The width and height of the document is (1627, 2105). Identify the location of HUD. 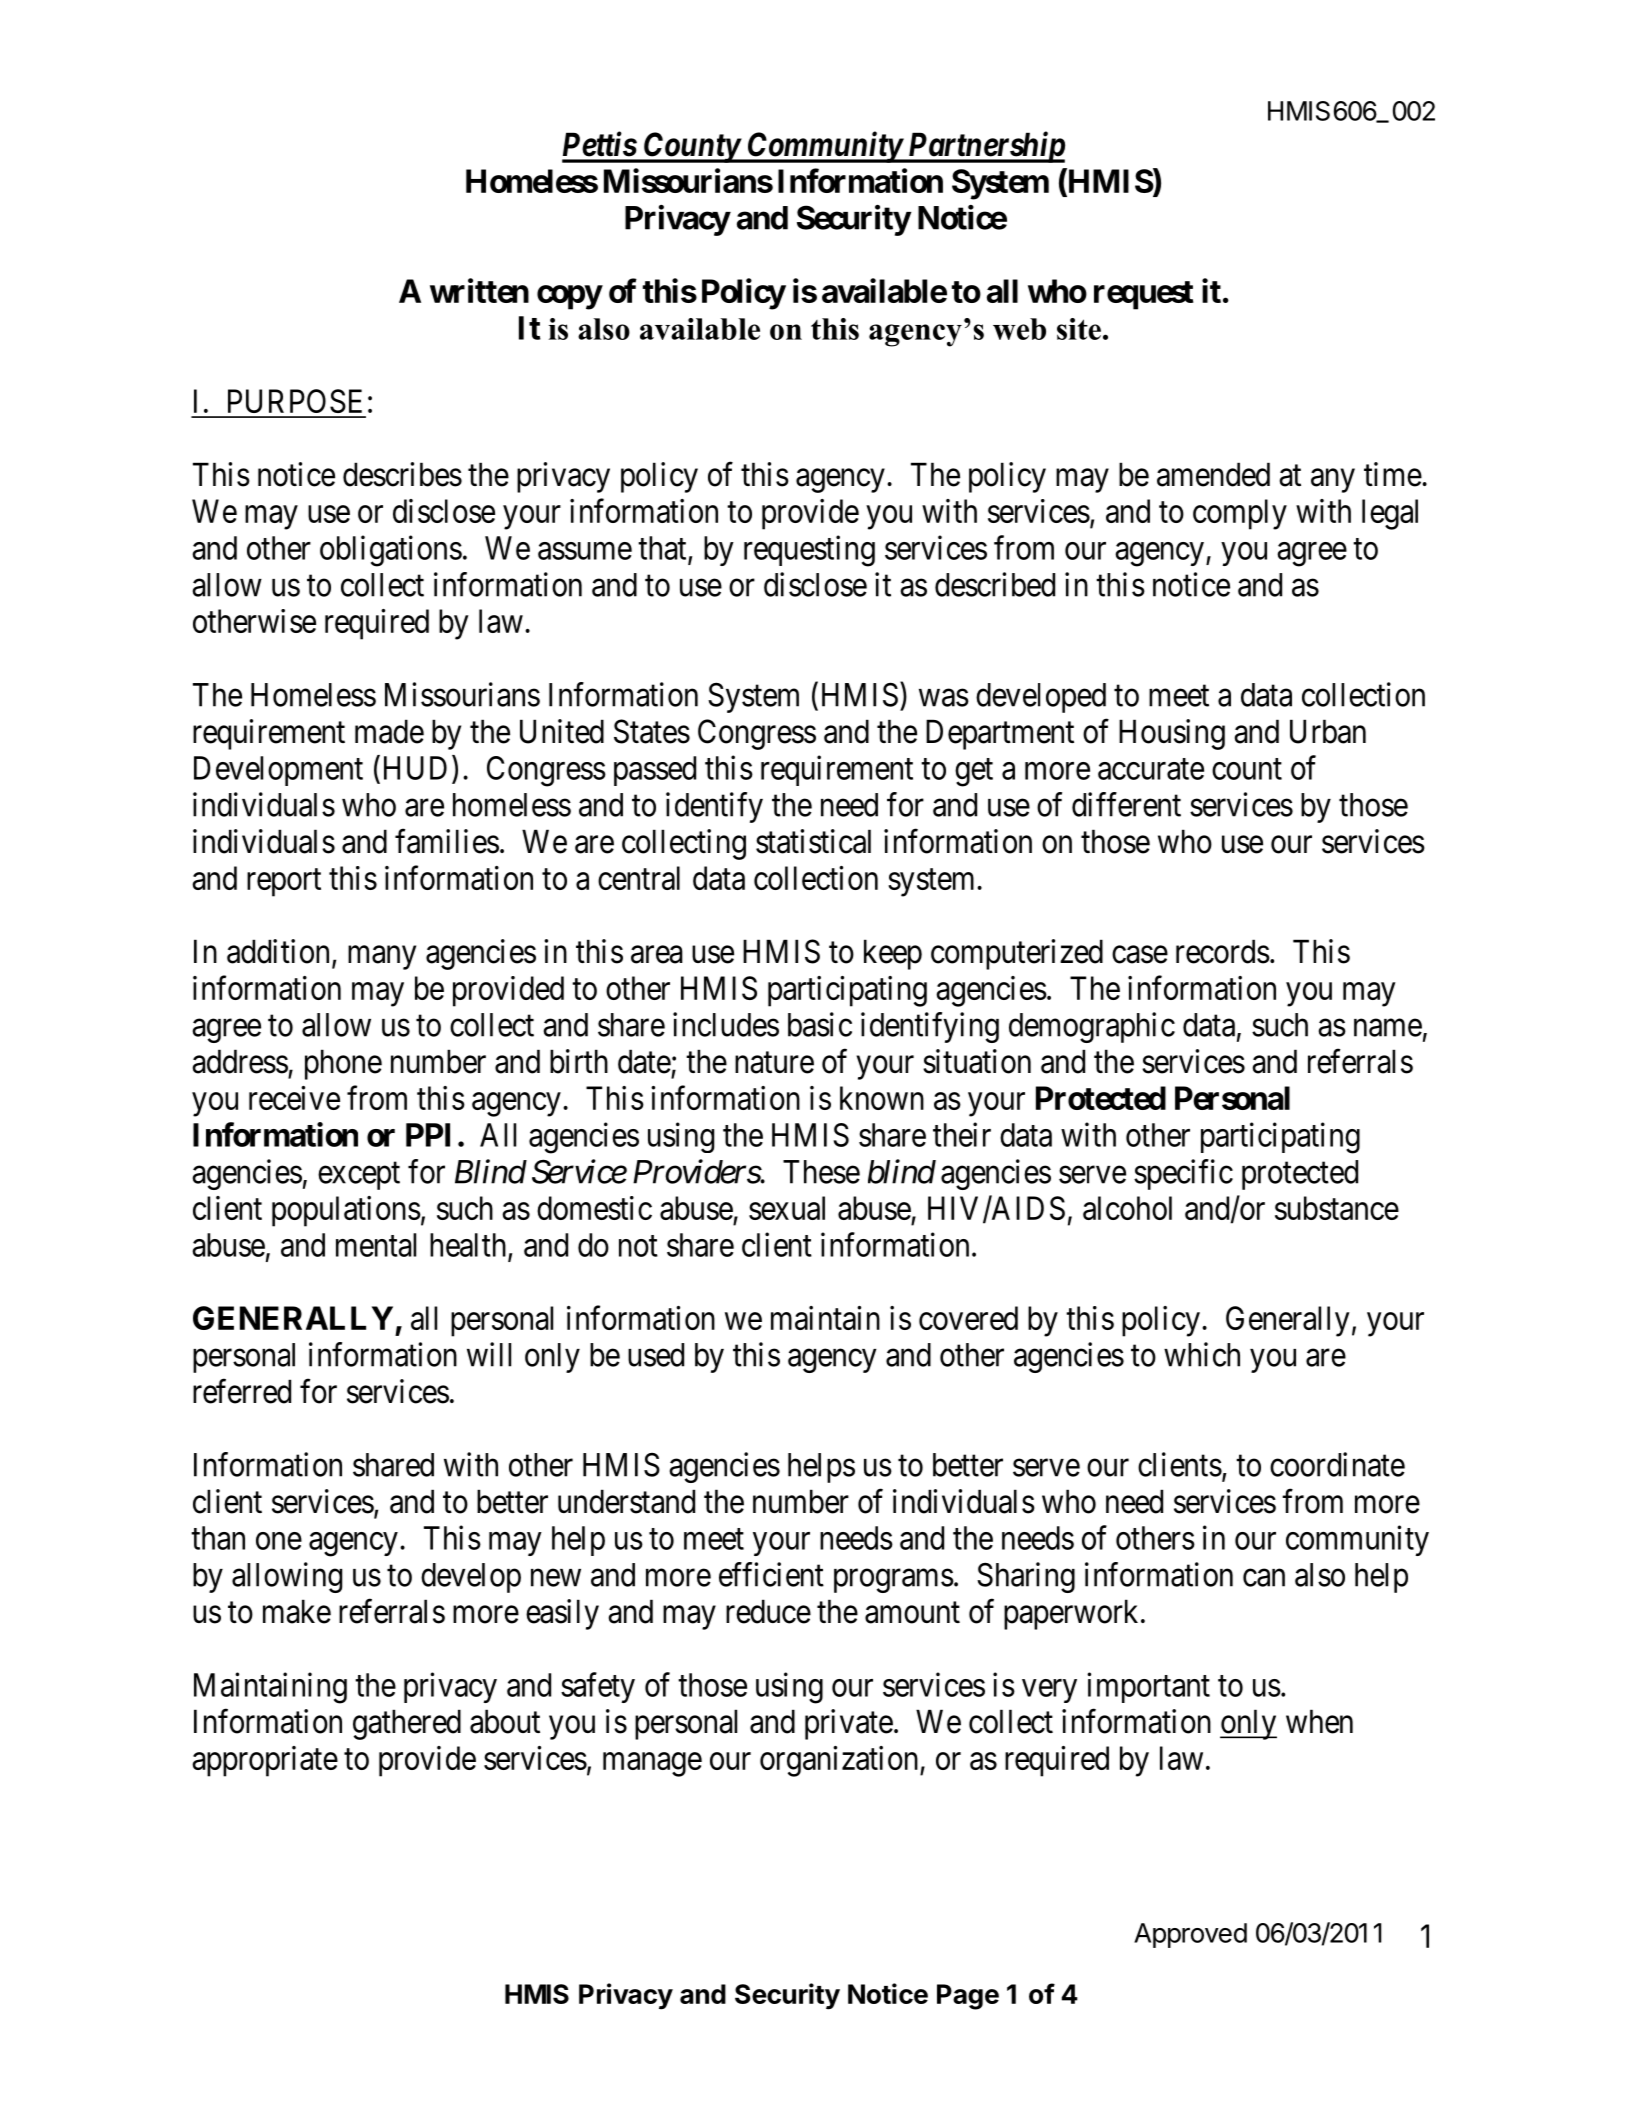
(415, 768).
